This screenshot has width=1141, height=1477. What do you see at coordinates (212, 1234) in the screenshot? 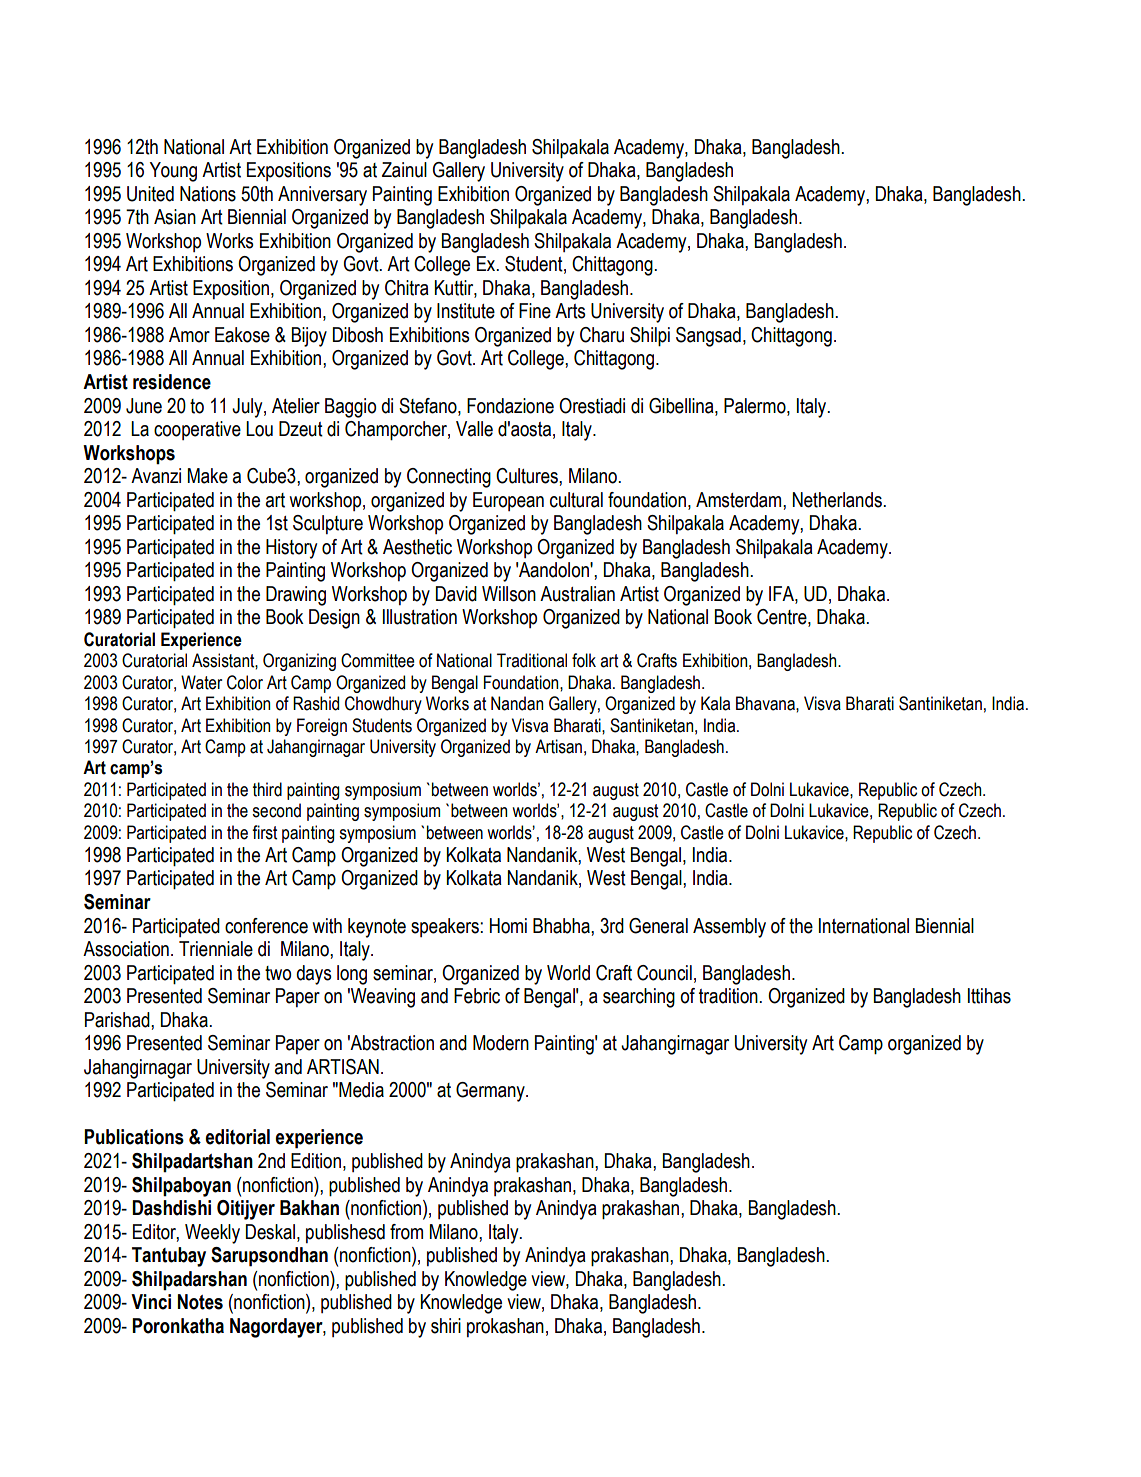
I see `Weekly` at bounding box center [212, 1234].
